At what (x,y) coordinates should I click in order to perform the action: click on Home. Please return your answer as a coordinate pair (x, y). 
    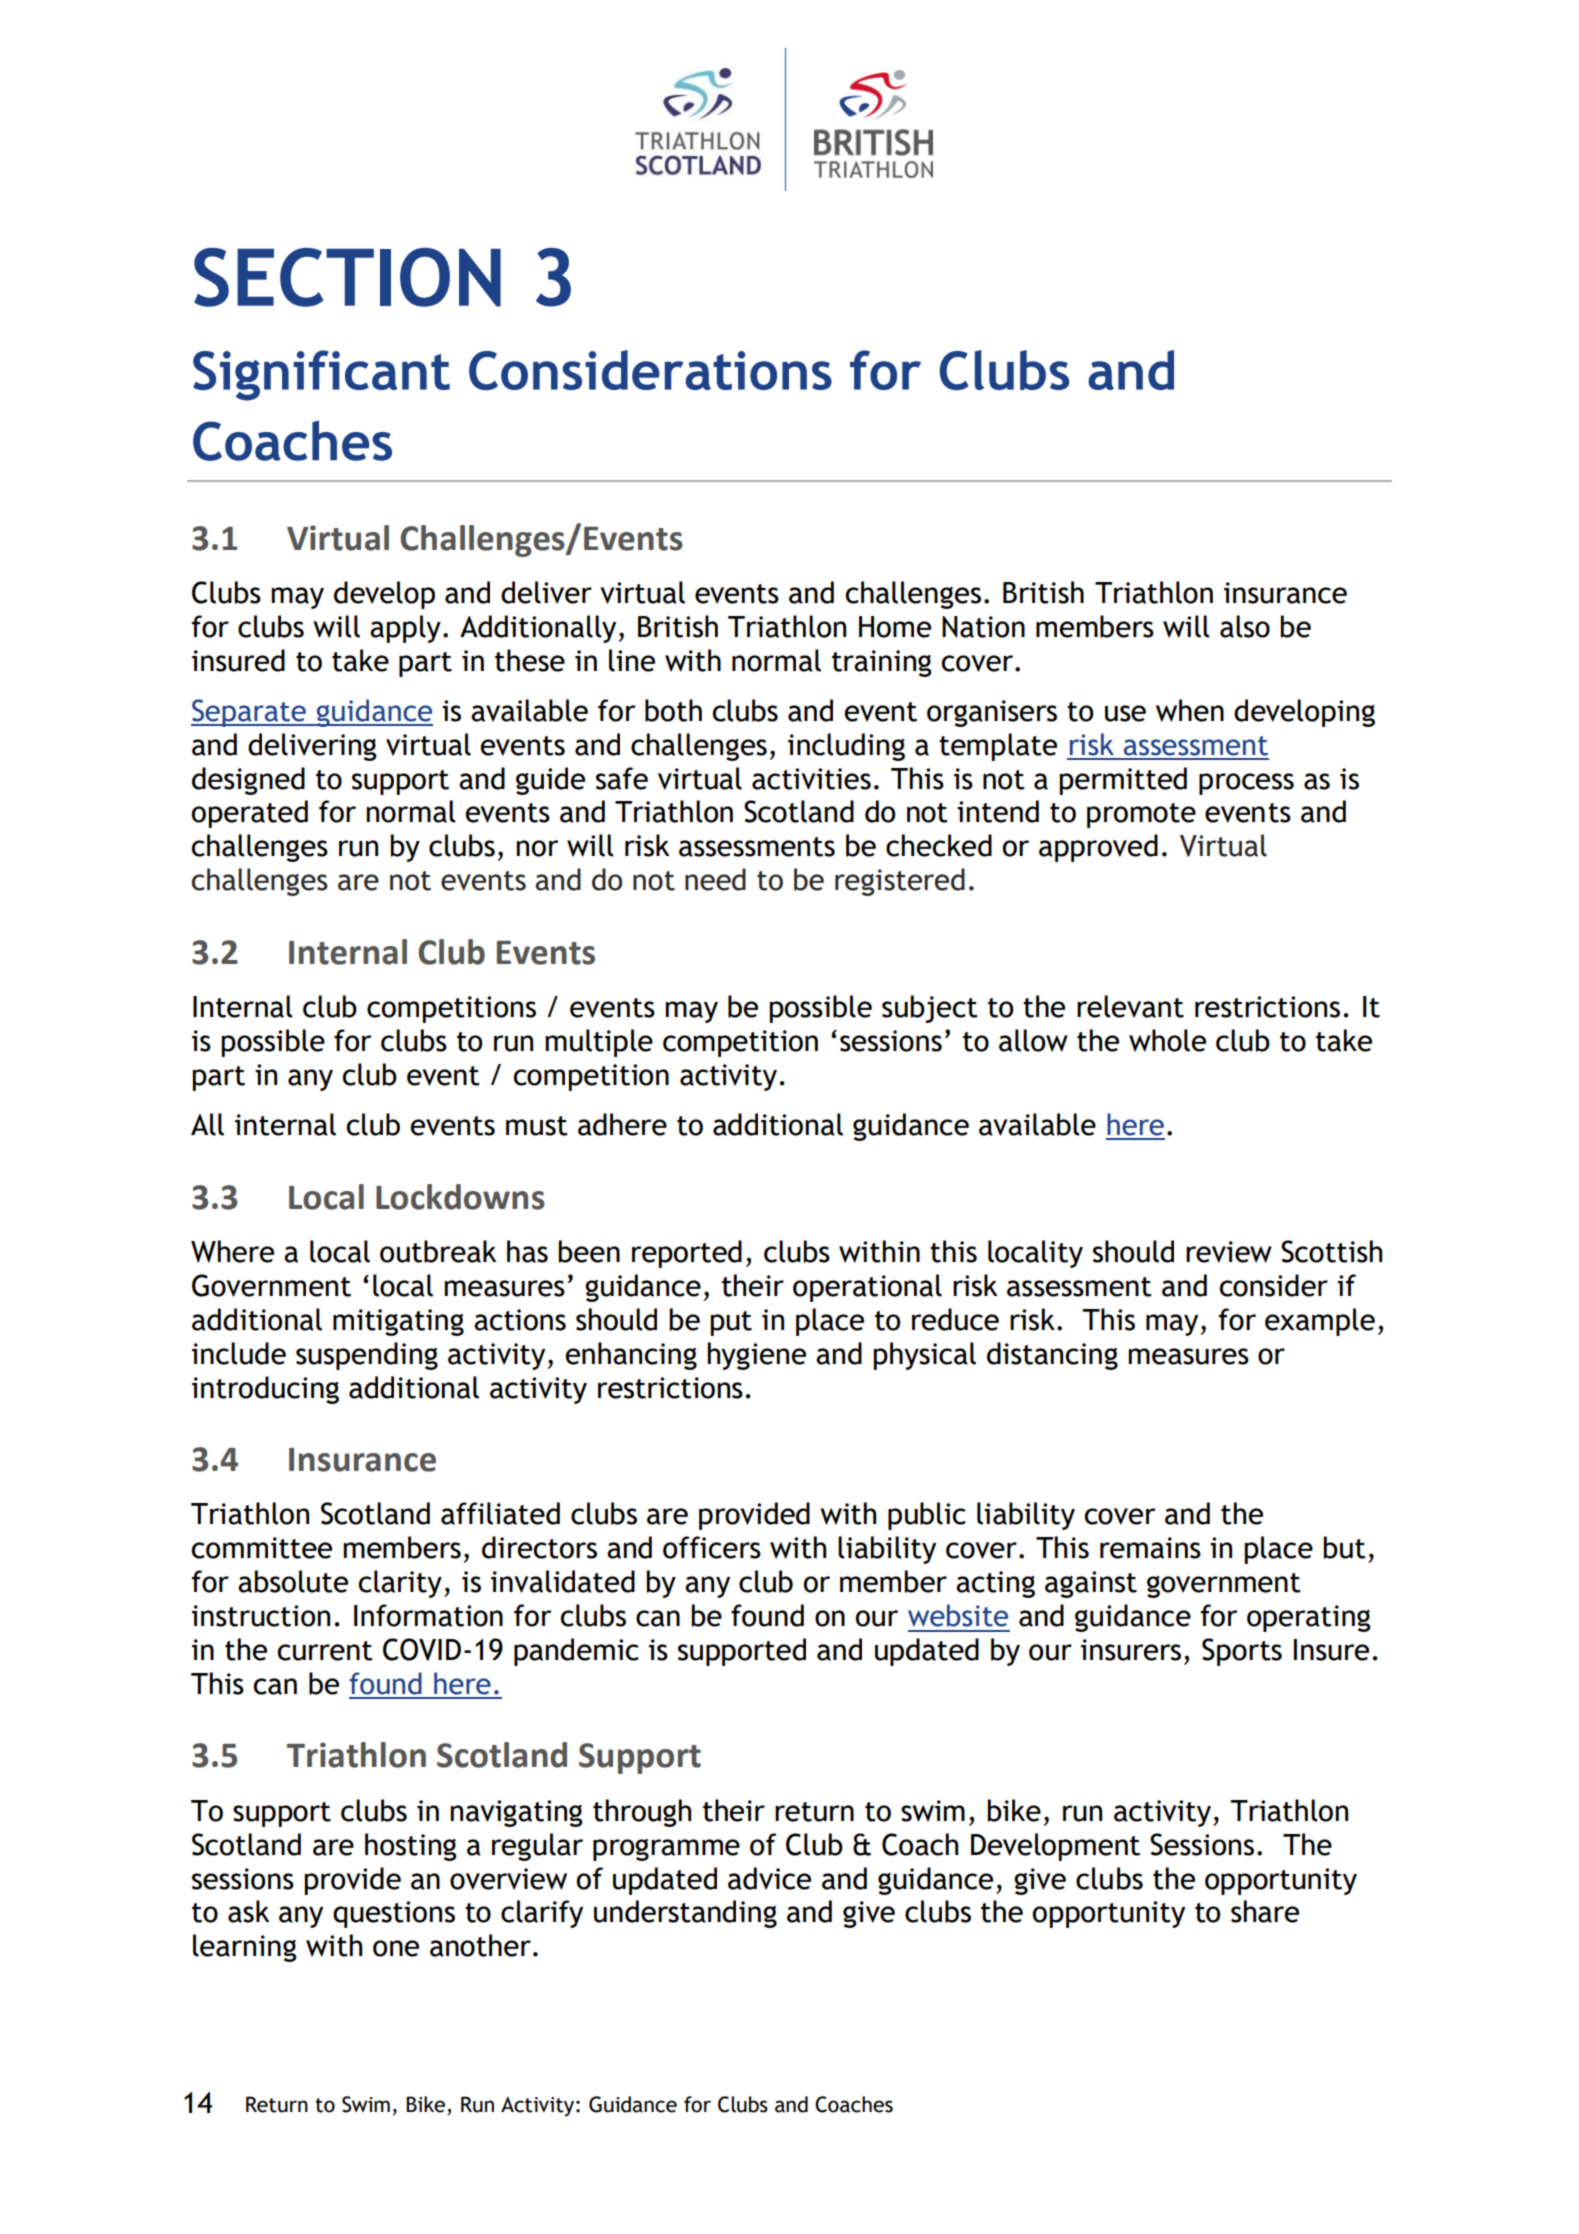
    Looking at the image, I should click on (895, 627).
